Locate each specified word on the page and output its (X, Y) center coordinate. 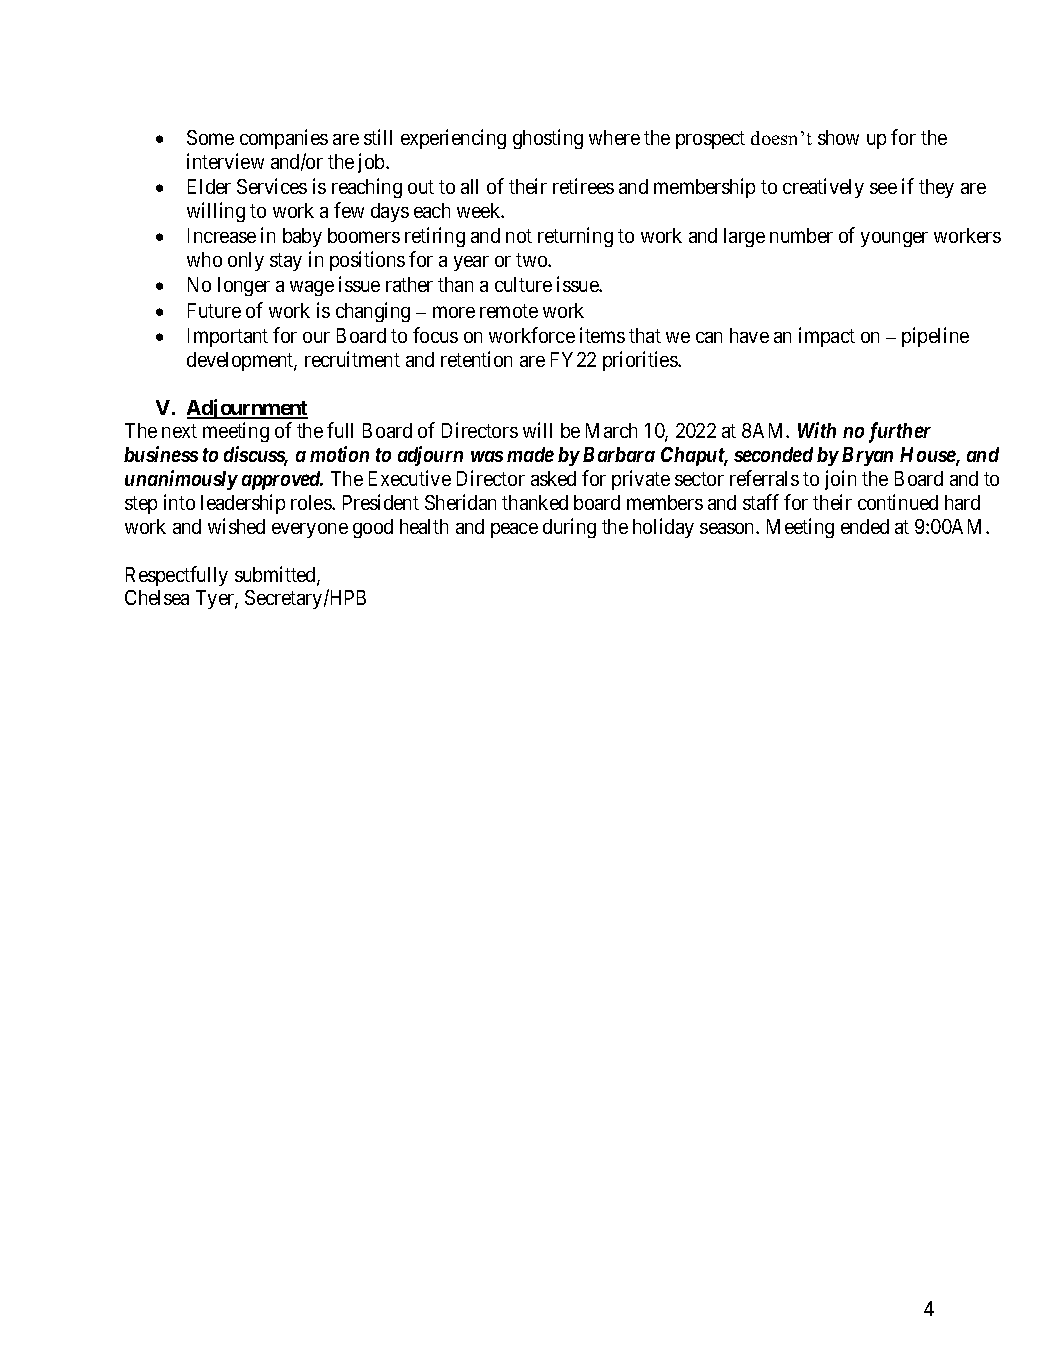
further (900, 432)
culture (523, 284)
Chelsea (157, 597)
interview (225, 161)
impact (827, 337)
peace (514, 530)
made (530, 454)
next (179, 431)
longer (244, 286)
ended (865, 526)
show (838, 137)
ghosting (548, 139)
